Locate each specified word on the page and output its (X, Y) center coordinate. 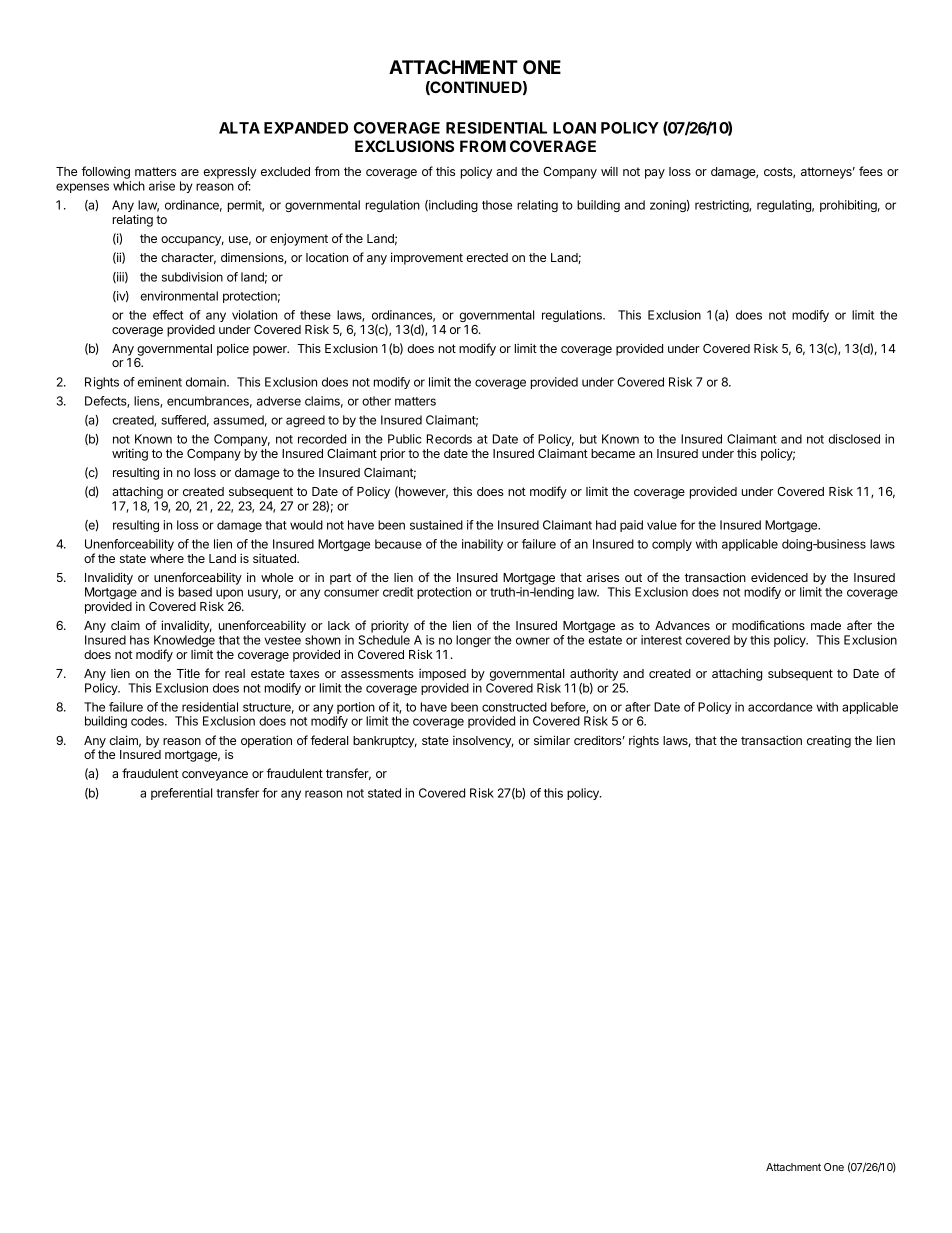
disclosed (854, 439)
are (190, 172)
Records (449, 439)
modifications (768, 625)
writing (130, 454)
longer (473, 641)
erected (487, 257)
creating (829, 741)
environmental (179, 296)
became (613, 453)
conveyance (215, 776)
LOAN (574, 128)
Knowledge (184, 642)
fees (871, 171)
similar (552, 740)
